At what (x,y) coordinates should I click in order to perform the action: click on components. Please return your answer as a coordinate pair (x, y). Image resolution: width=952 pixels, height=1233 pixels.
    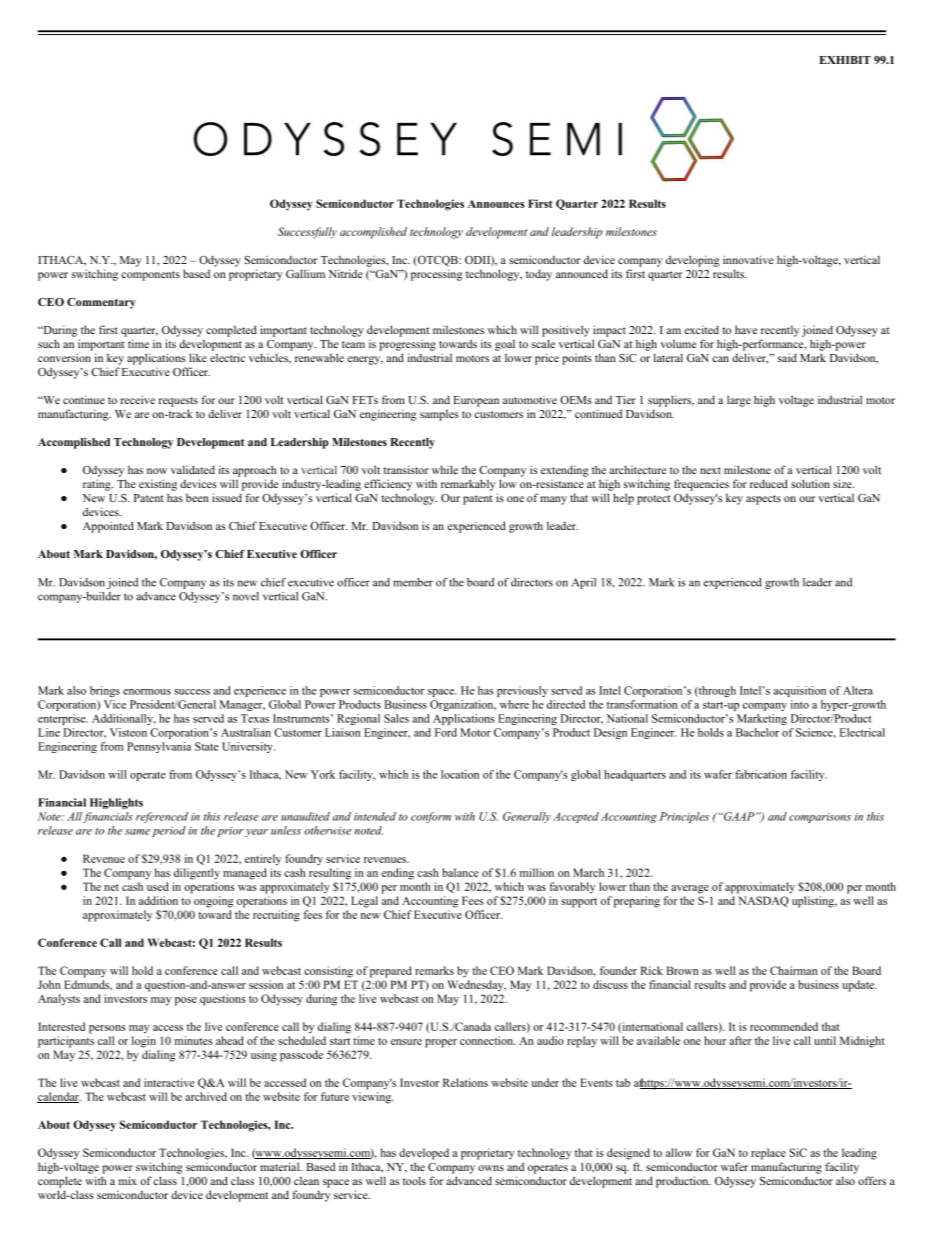
    Looking at the image, I should click on (150, 276).
